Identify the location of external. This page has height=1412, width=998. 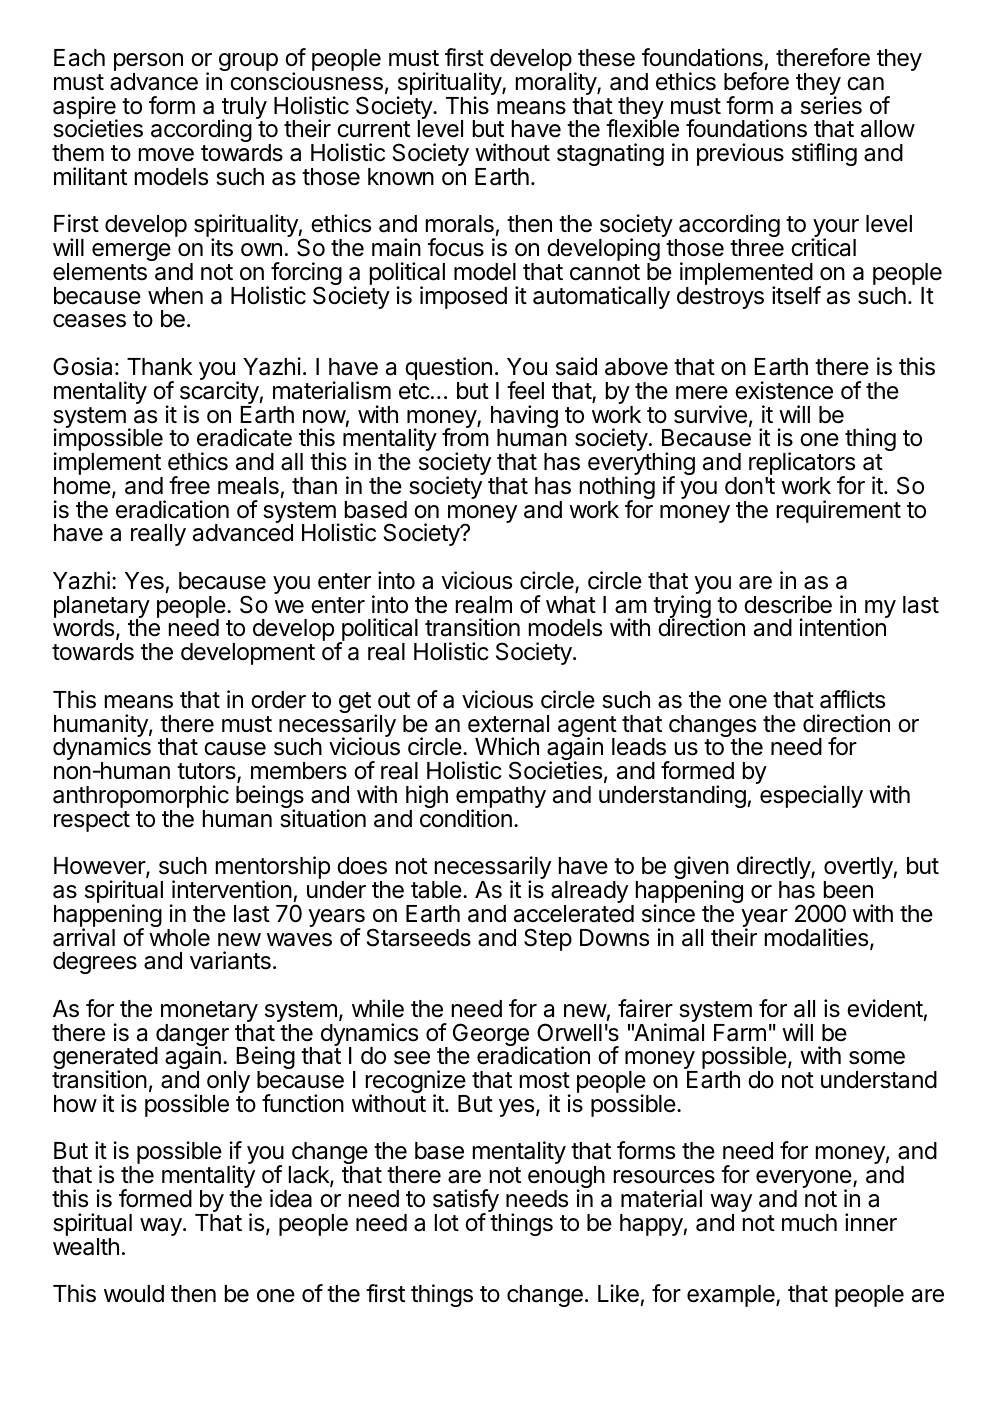
(508, 724).
